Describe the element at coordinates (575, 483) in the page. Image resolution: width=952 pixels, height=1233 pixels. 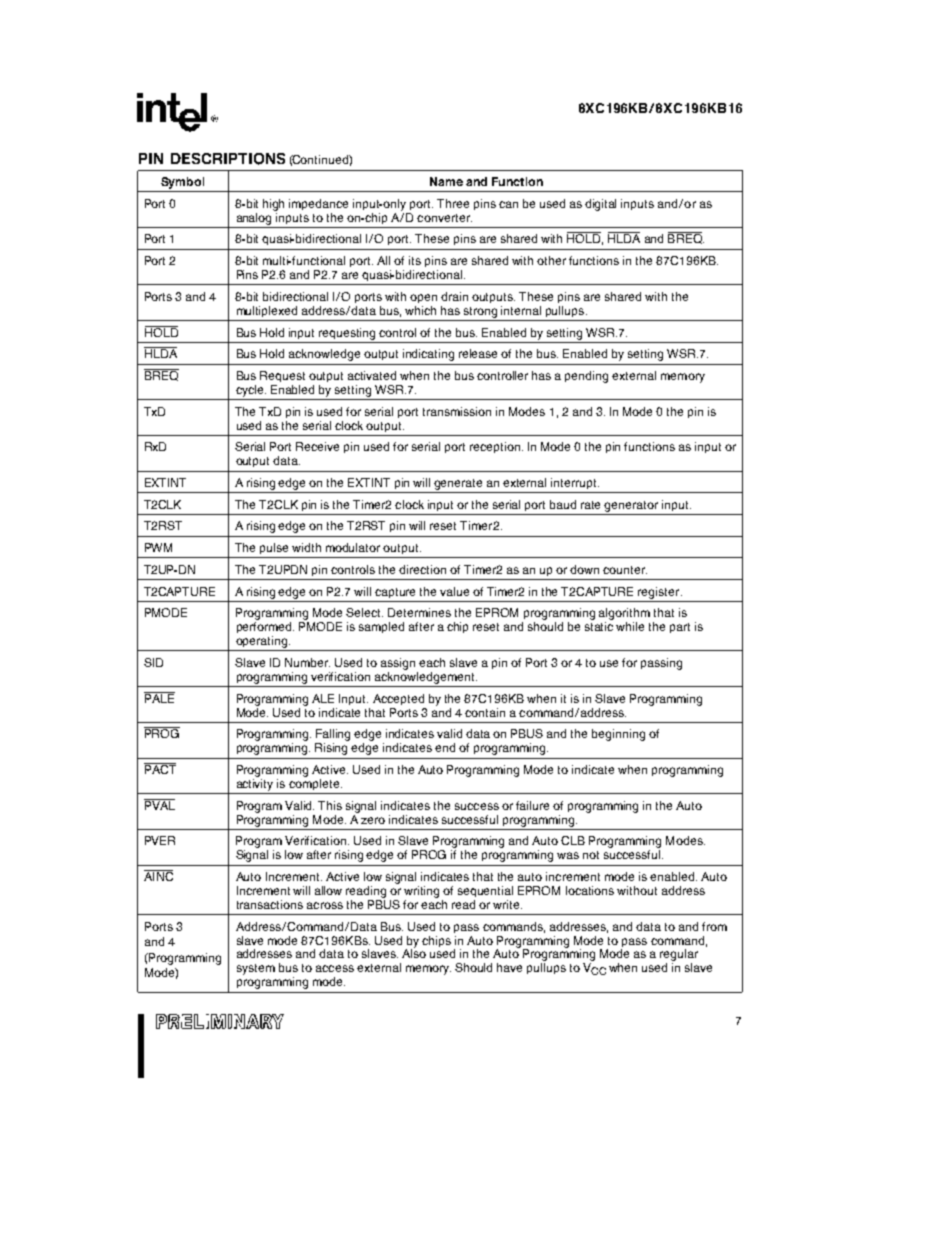
I see `interrupt` at that location.
